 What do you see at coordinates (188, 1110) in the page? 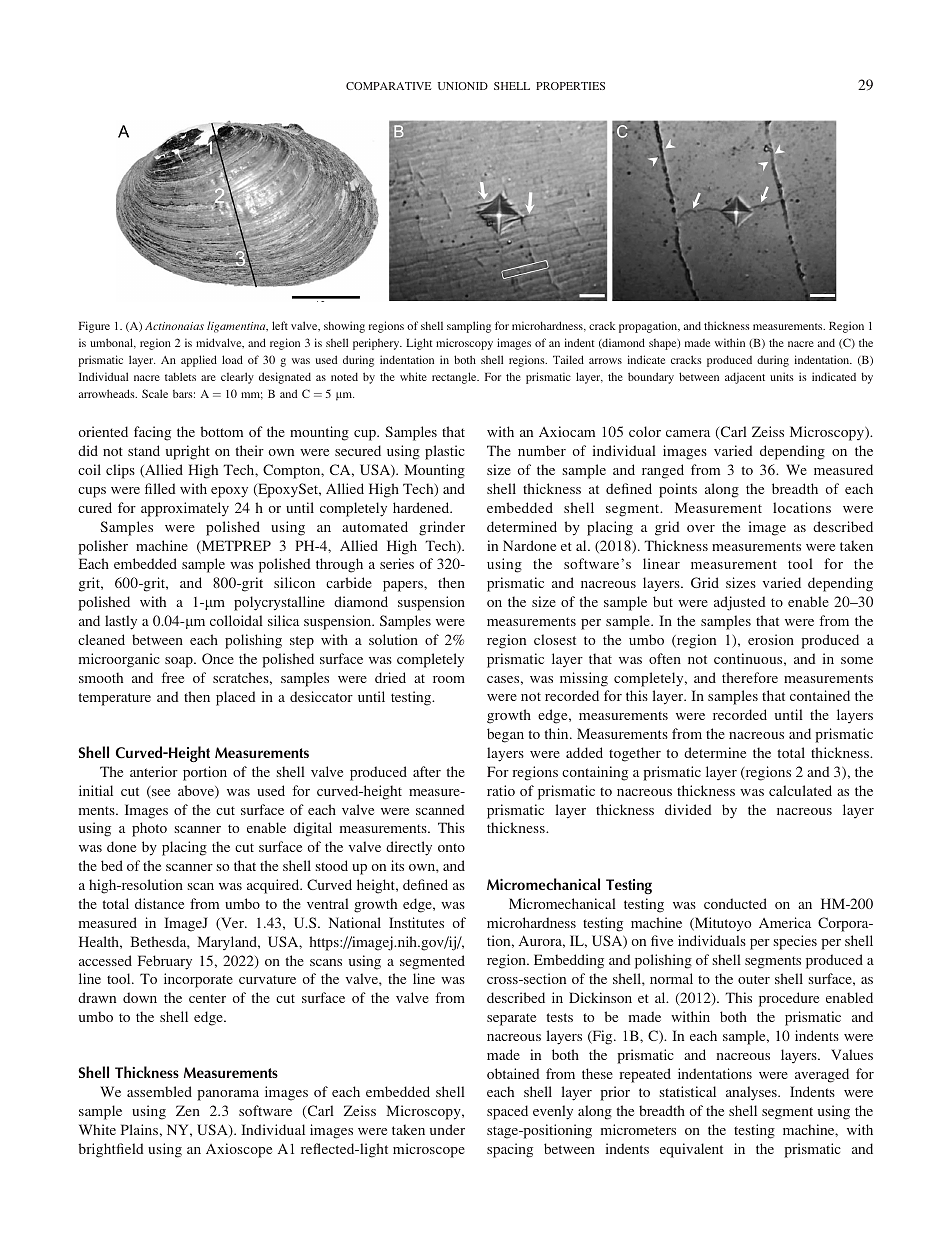
I see `Zen` at bounding box center [188, 1110].
